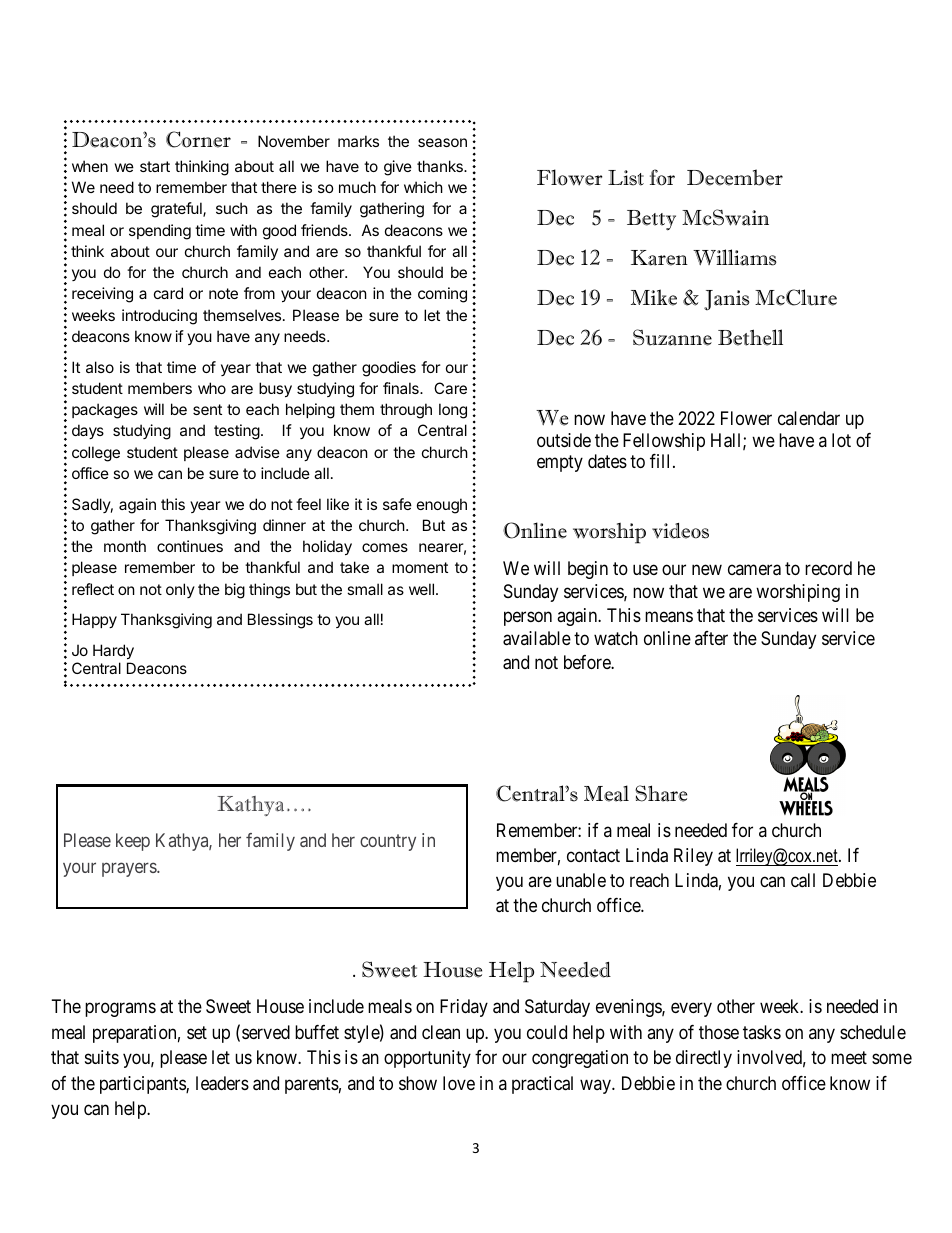 This document has height=1233, width=952. I want to click on after, so click(711, 638).
